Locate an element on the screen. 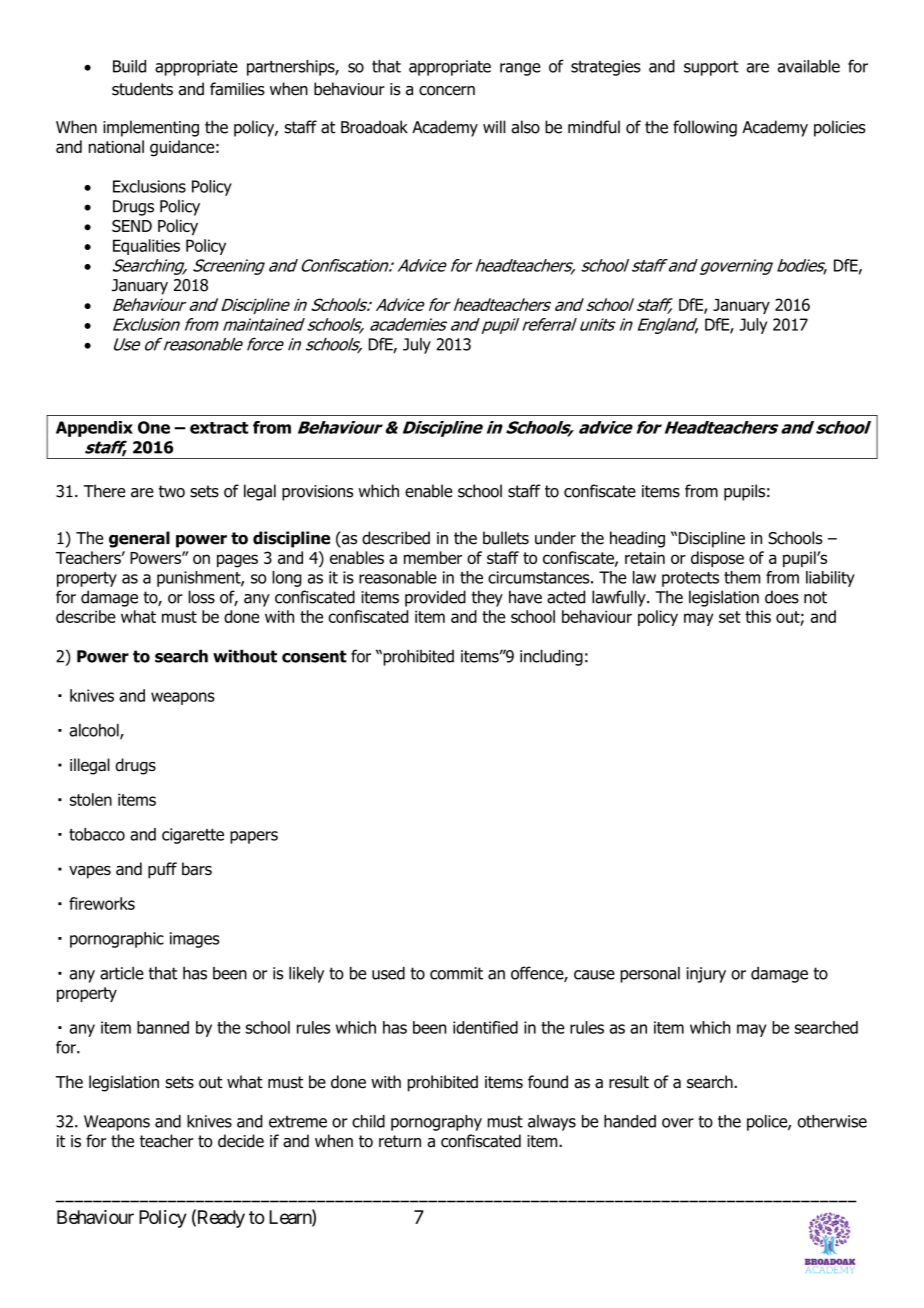 The width and height of the screenshot is (924, 1308). extract is located at coordinates (219, 428).
